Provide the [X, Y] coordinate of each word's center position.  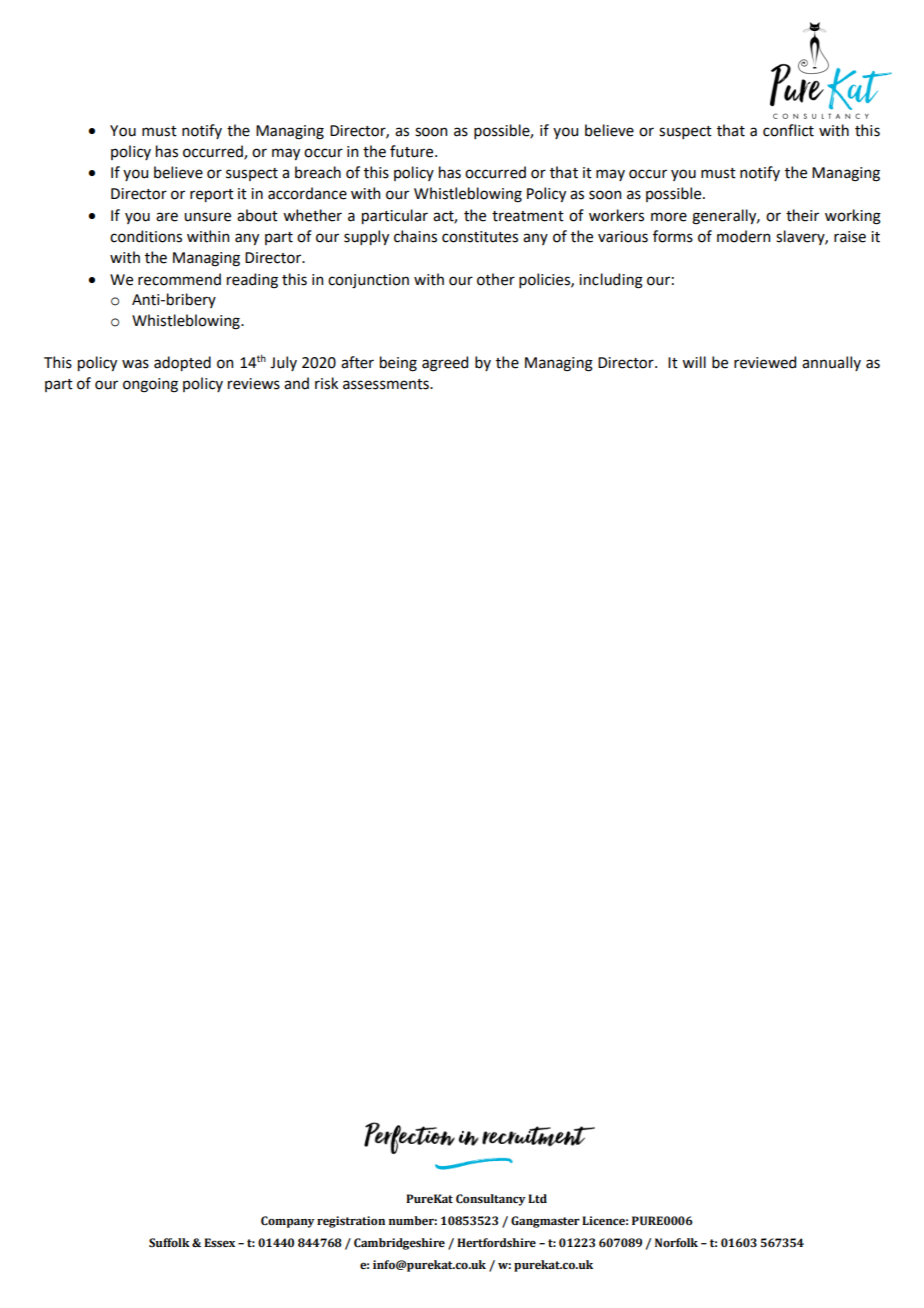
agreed [445, 364]
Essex [219, 1243]
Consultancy [491, 1200]
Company [288, 1222]
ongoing [150, 385]
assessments [387, 384]
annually [831, 363]
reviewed [765, 362]
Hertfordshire [496, 1243]
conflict [788, 130]
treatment [528, 216]
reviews [254, 384]
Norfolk [676, 1242]
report [212, 195]
